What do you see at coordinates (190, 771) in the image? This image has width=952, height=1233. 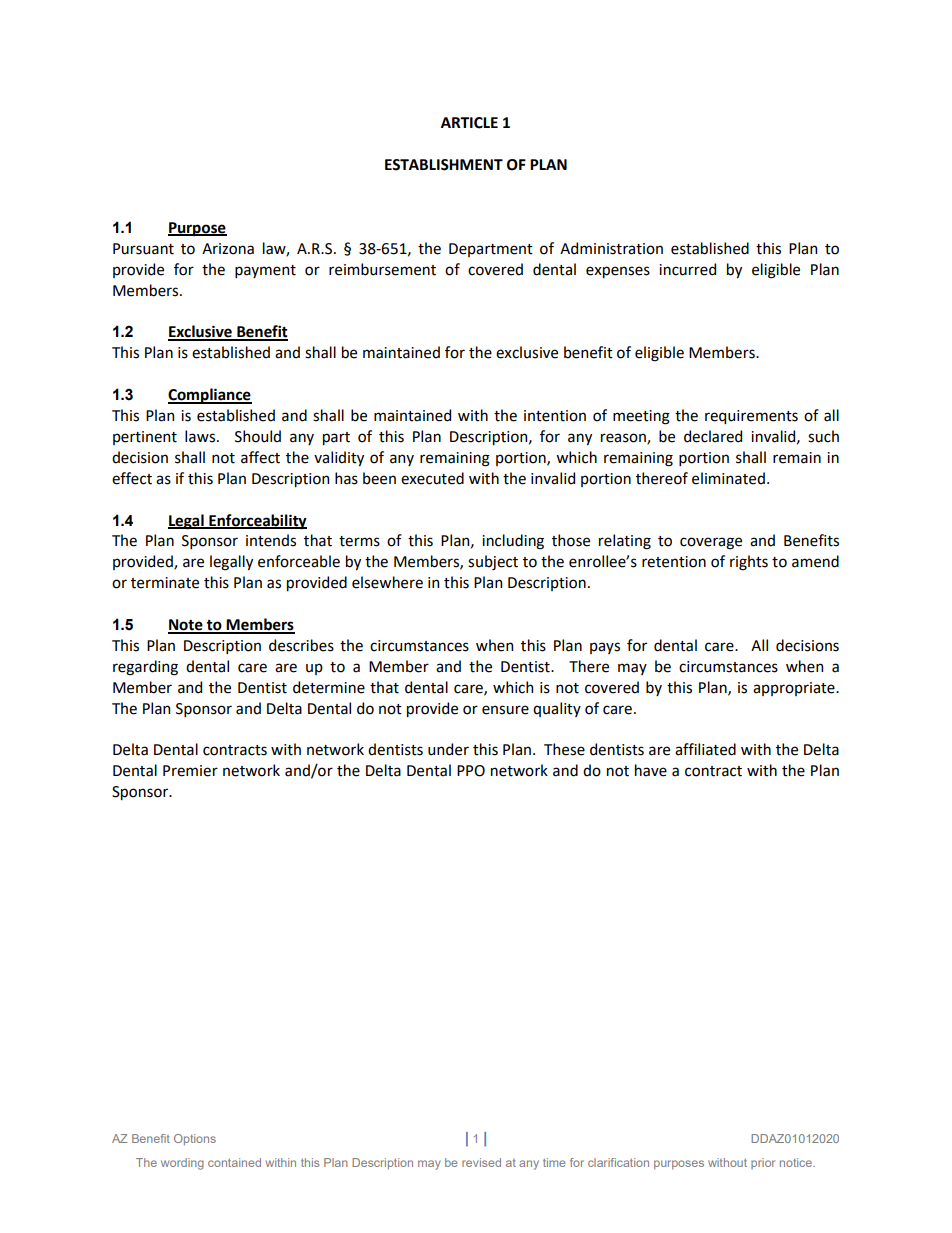 I see `Premier` at bounding box center [190, 771].
